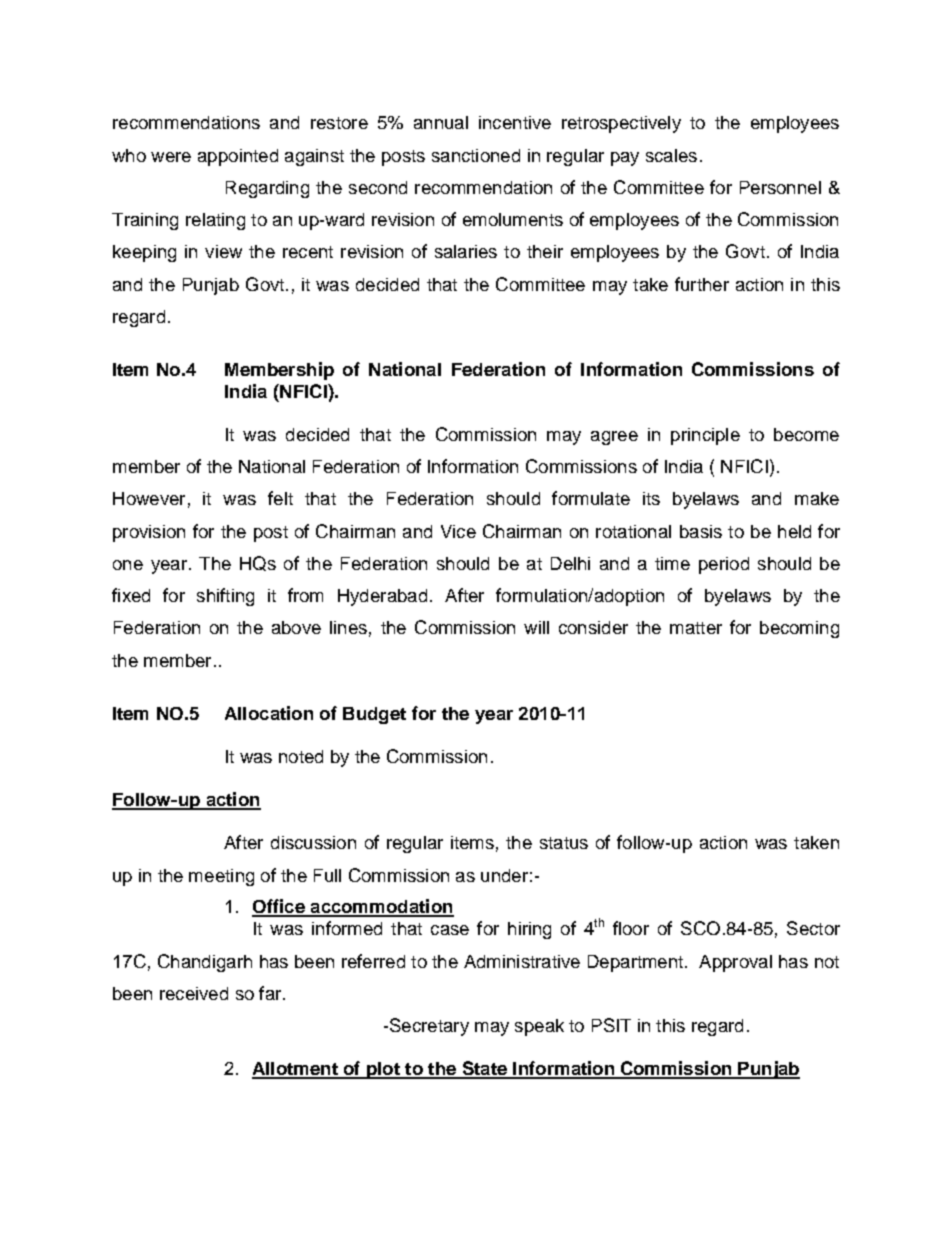 The width and height of the screenshot is (952, 1233). What do you see at coordinates (696, 628) in the screenshot?
I see `matter` at bounding box center [696, 628].
